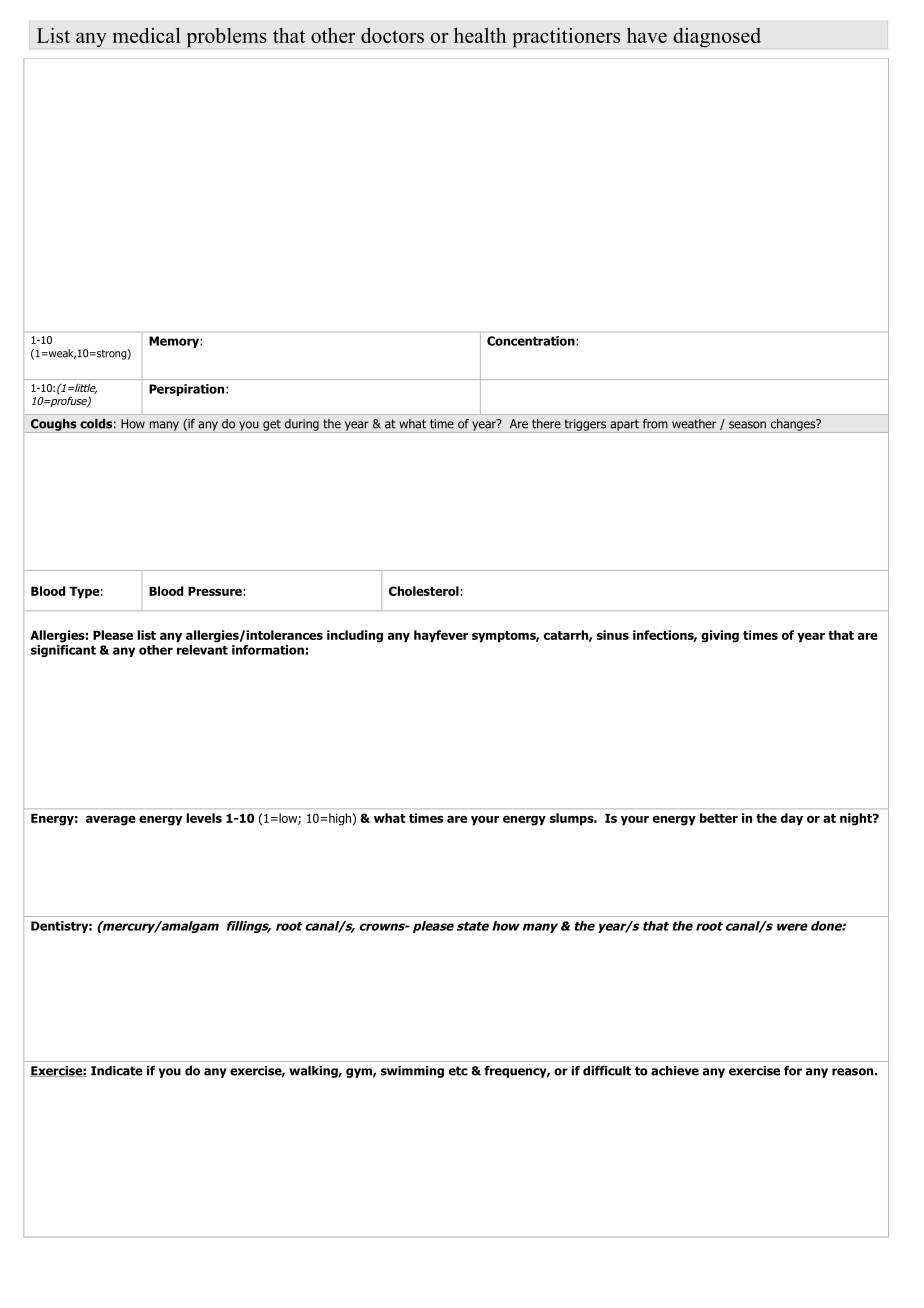  I want to click on giving, so click(720, 636).
